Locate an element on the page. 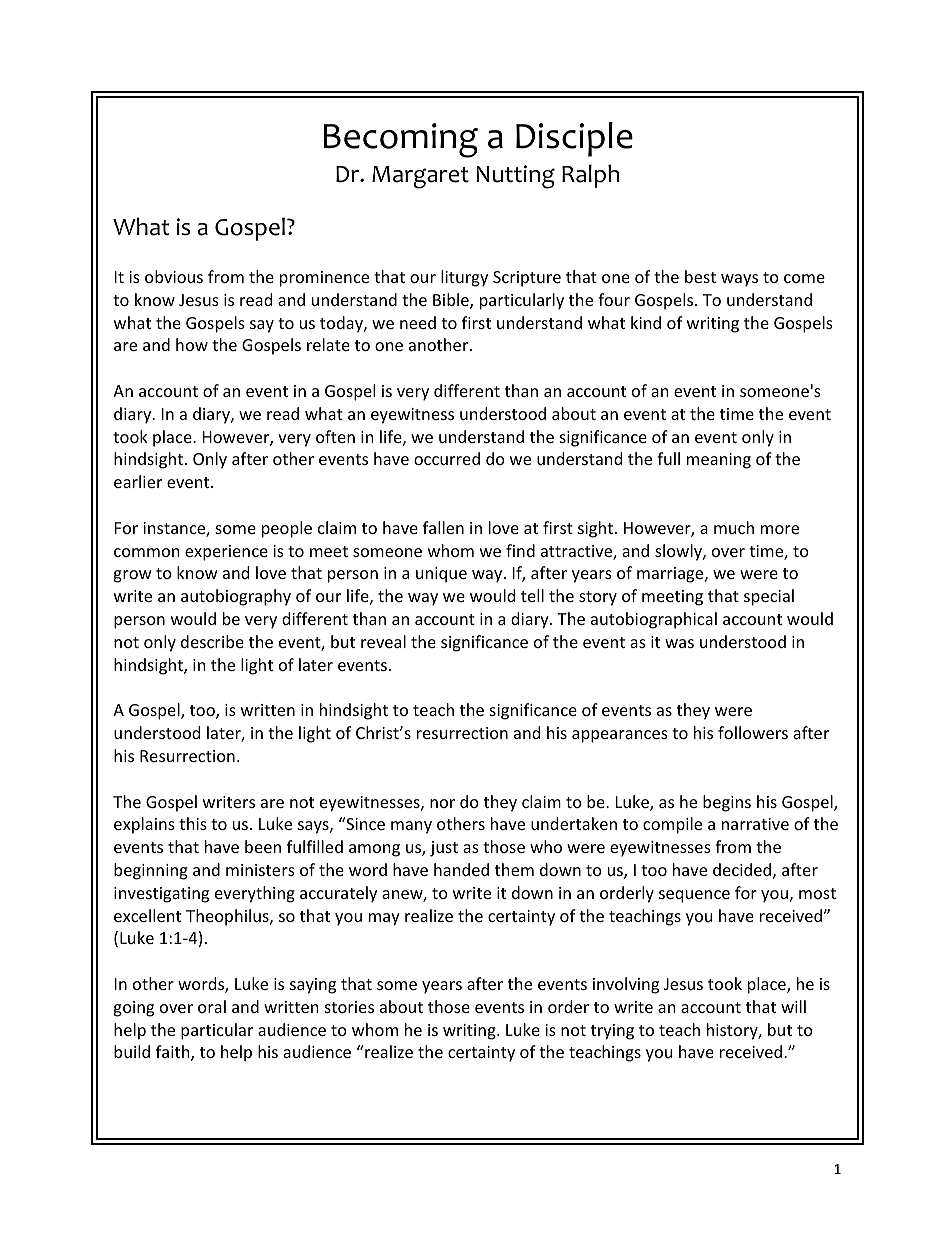  stories is located at coordinates (349, 1007).
